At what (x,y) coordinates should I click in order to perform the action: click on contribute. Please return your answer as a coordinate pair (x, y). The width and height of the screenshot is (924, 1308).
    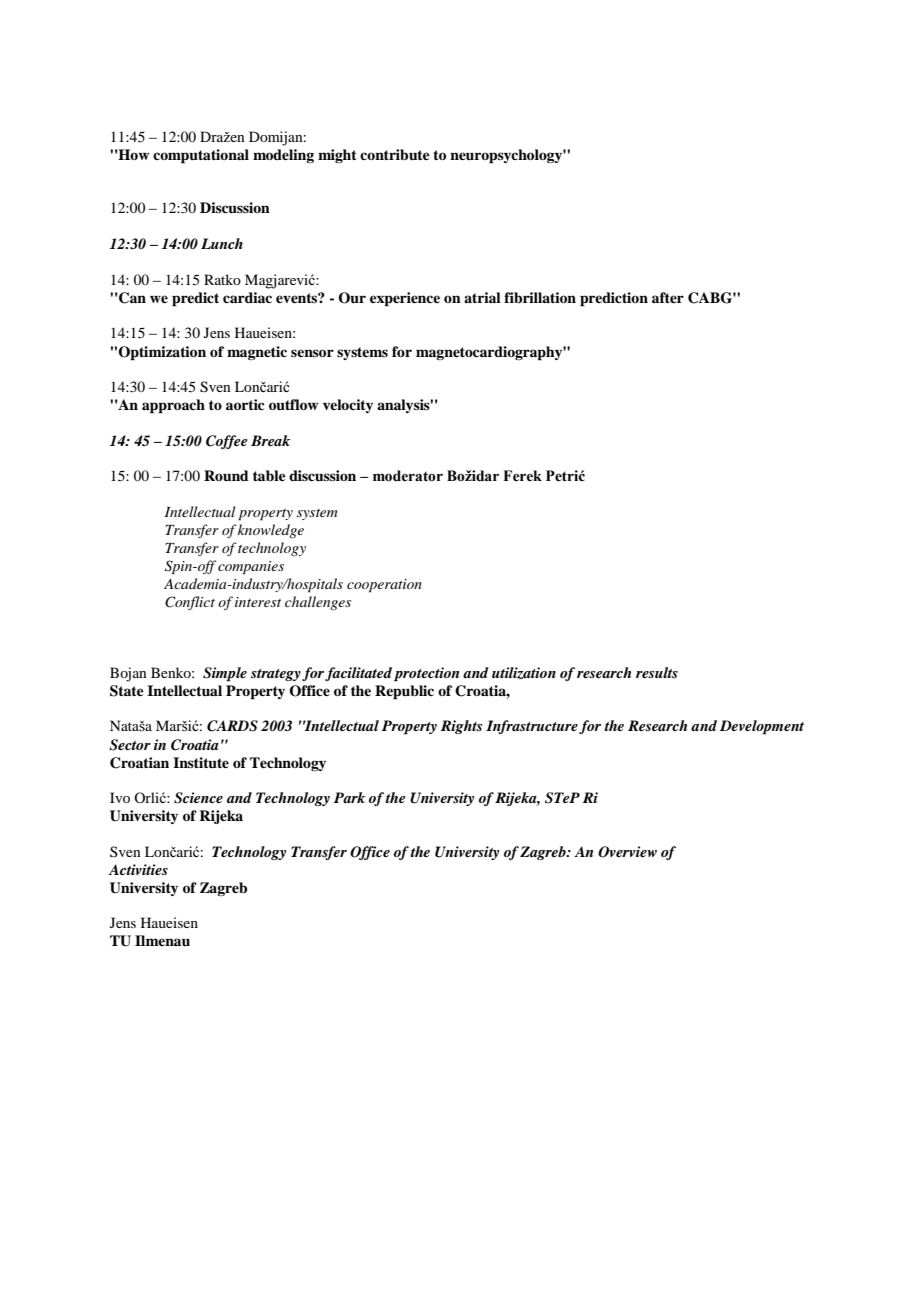
    Looking at the image, I should click on (395, 155).
